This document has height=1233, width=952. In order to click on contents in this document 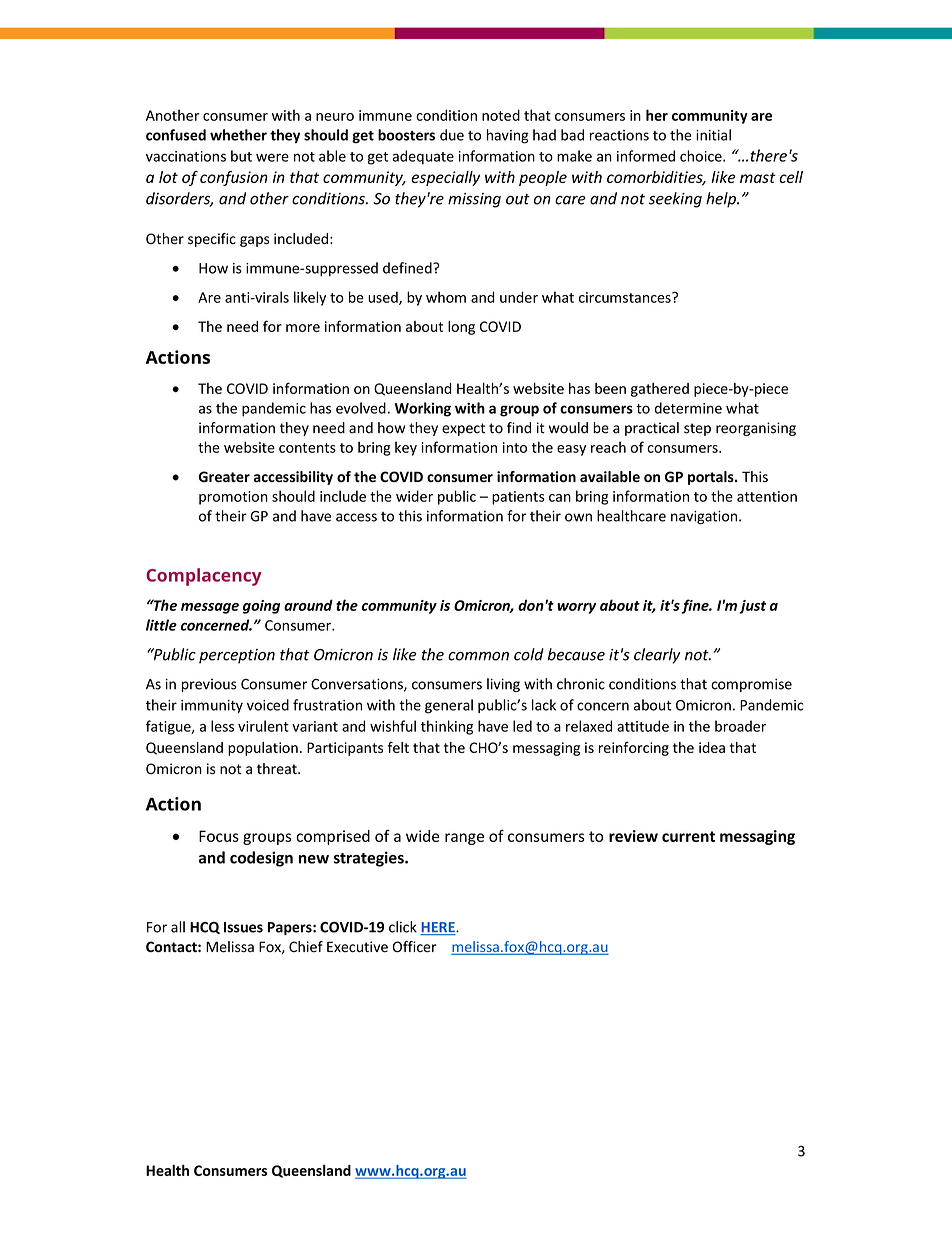, I will do `click(307, 448)`.
